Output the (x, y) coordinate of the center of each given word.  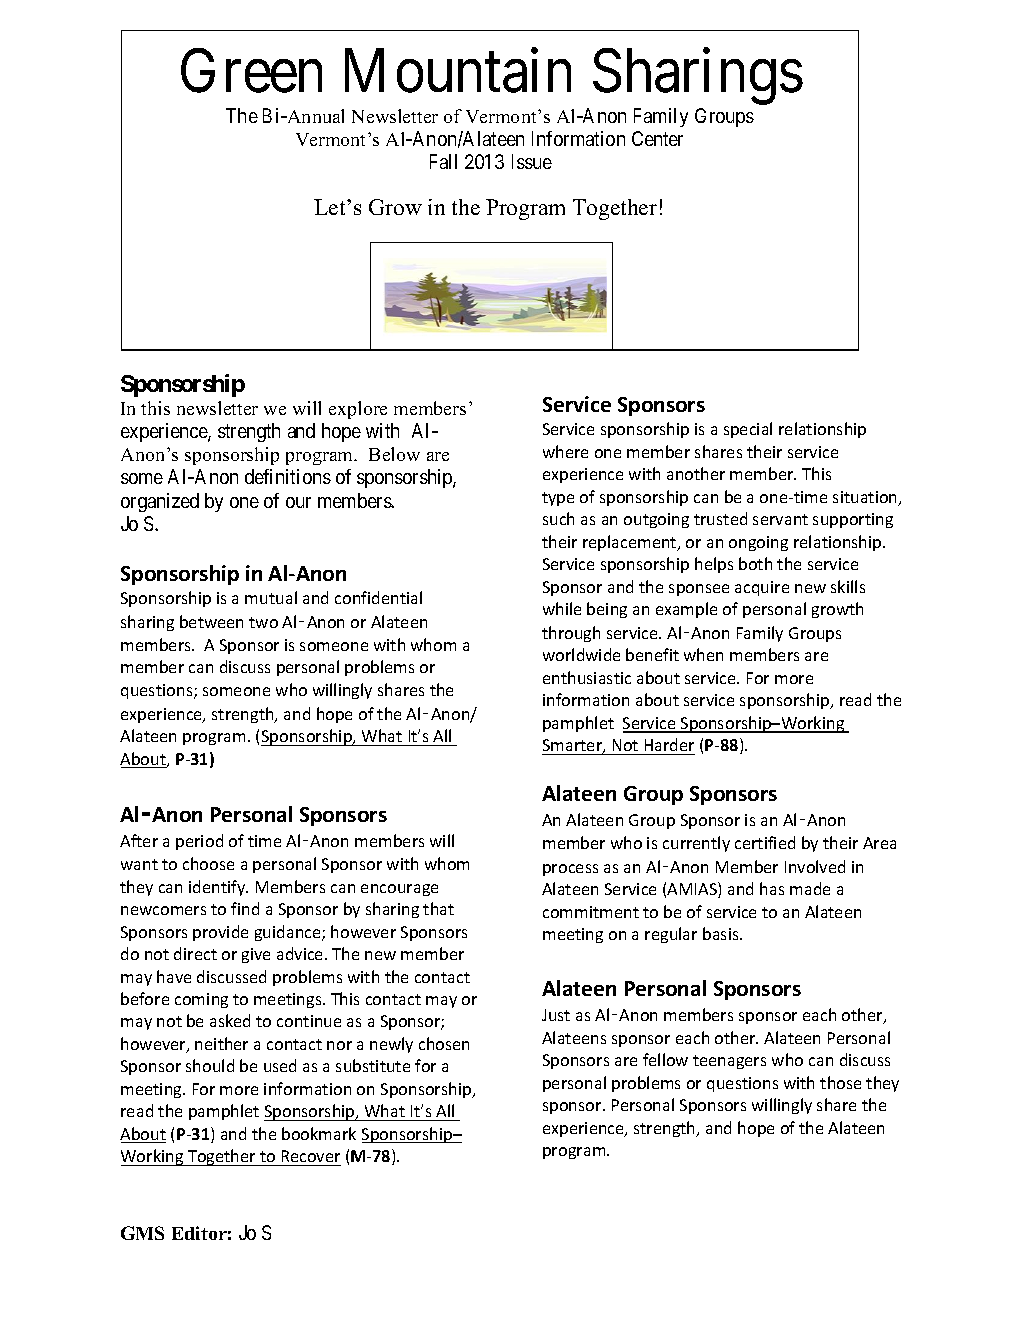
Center (657, 138)
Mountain (458, 71)
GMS (142, 1233)
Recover (311, 1156)
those (840, 1082)
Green (251, 71)
